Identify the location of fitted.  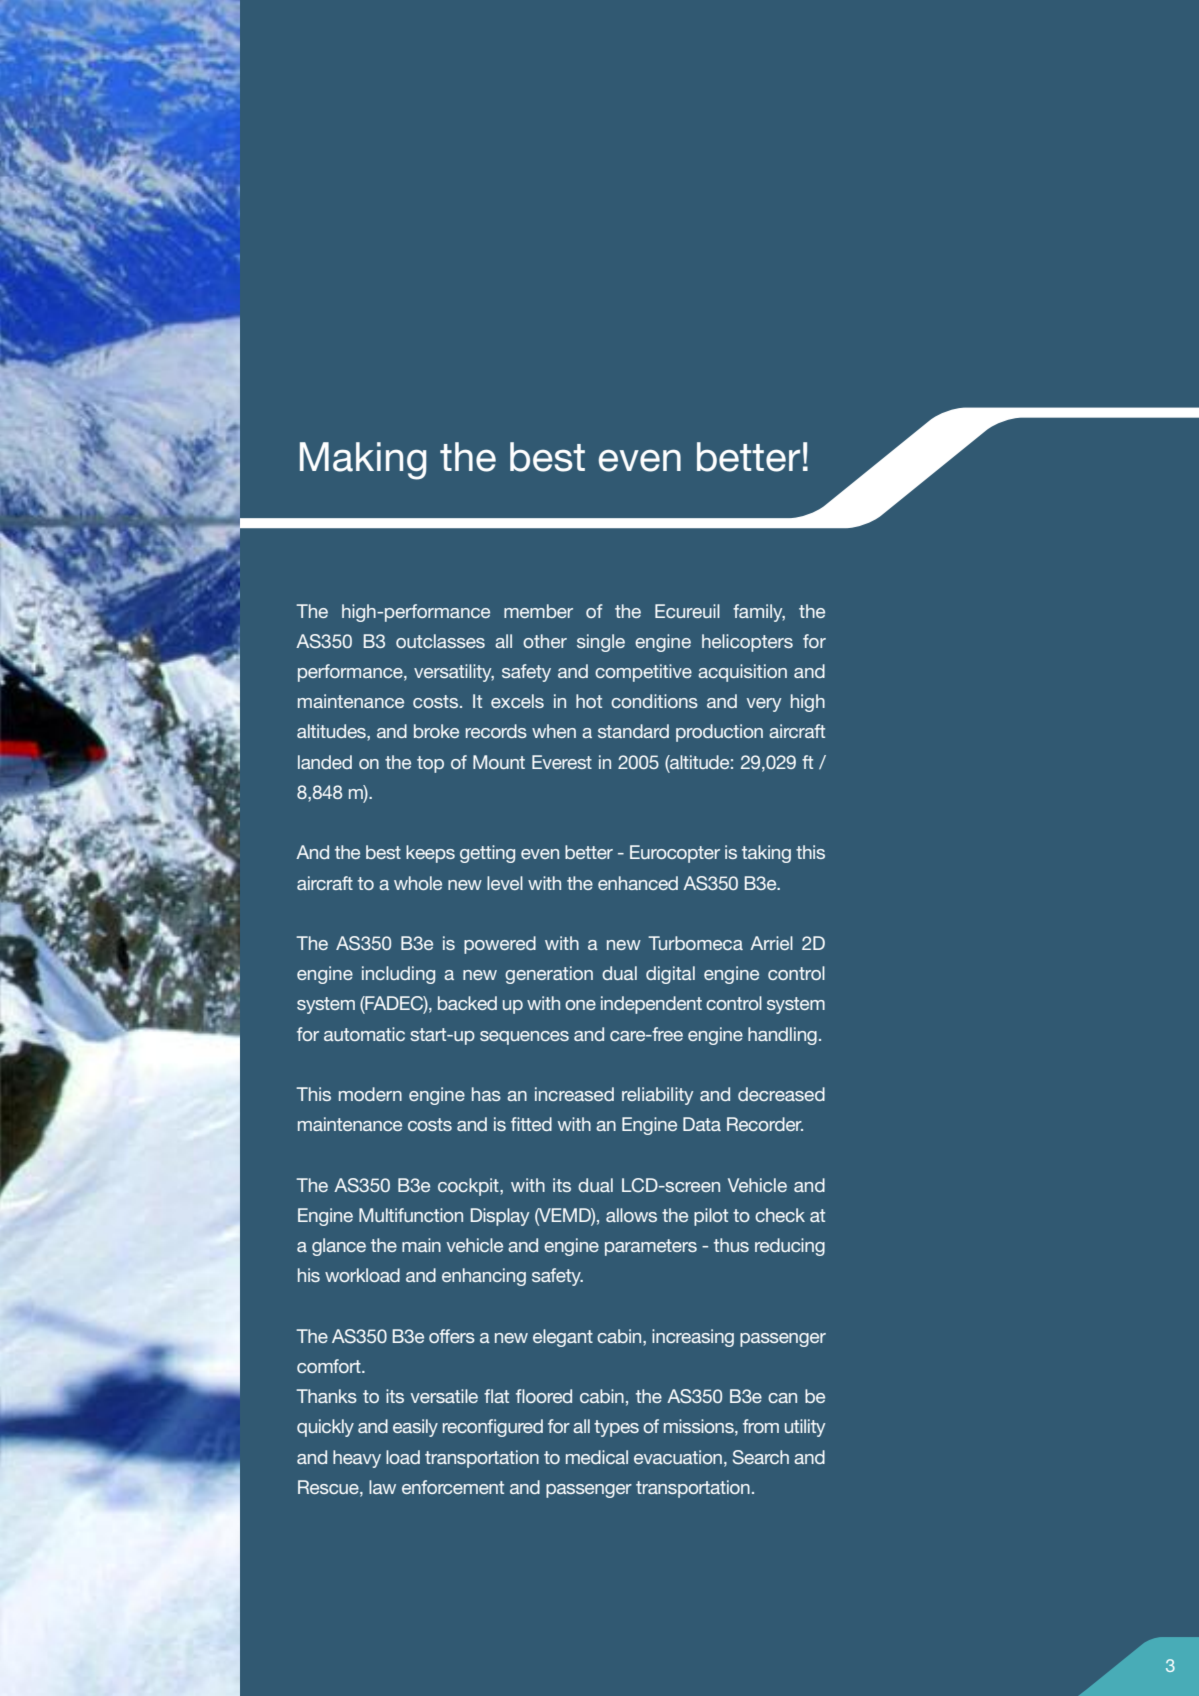
(531, 1124).
